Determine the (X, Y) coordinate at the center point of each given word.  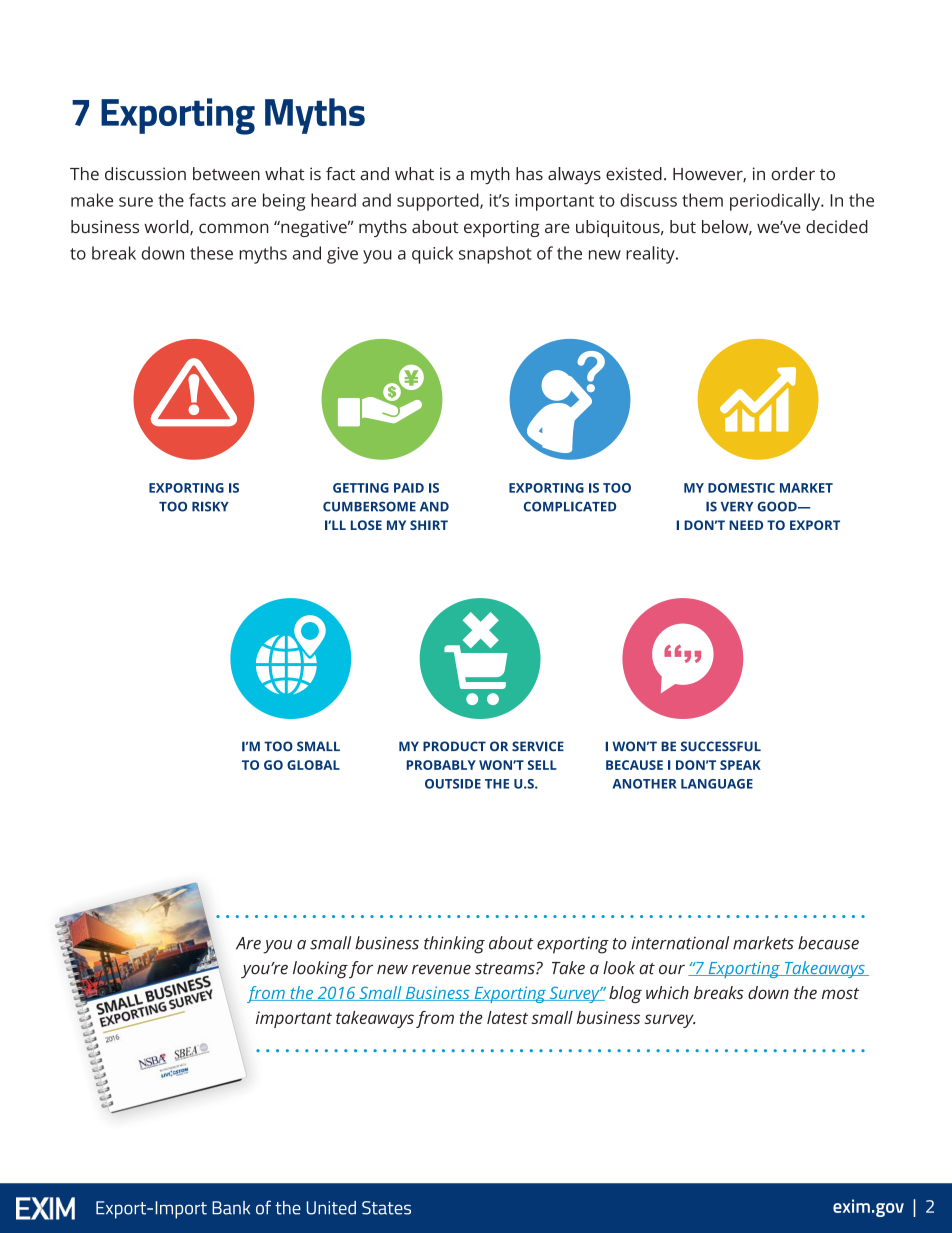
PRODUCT (454, 746)
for (361, 969)
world (167, 227)
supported (439, 202)
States (386, 1208)
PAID (409, 488)
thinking (454, 945)
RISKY (210, 506)
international (680, 943)
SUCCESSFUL (721, 746)
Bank (231, 1208)
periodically (776, 202)
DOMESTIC (741, 488)
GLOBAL (313, 765)
